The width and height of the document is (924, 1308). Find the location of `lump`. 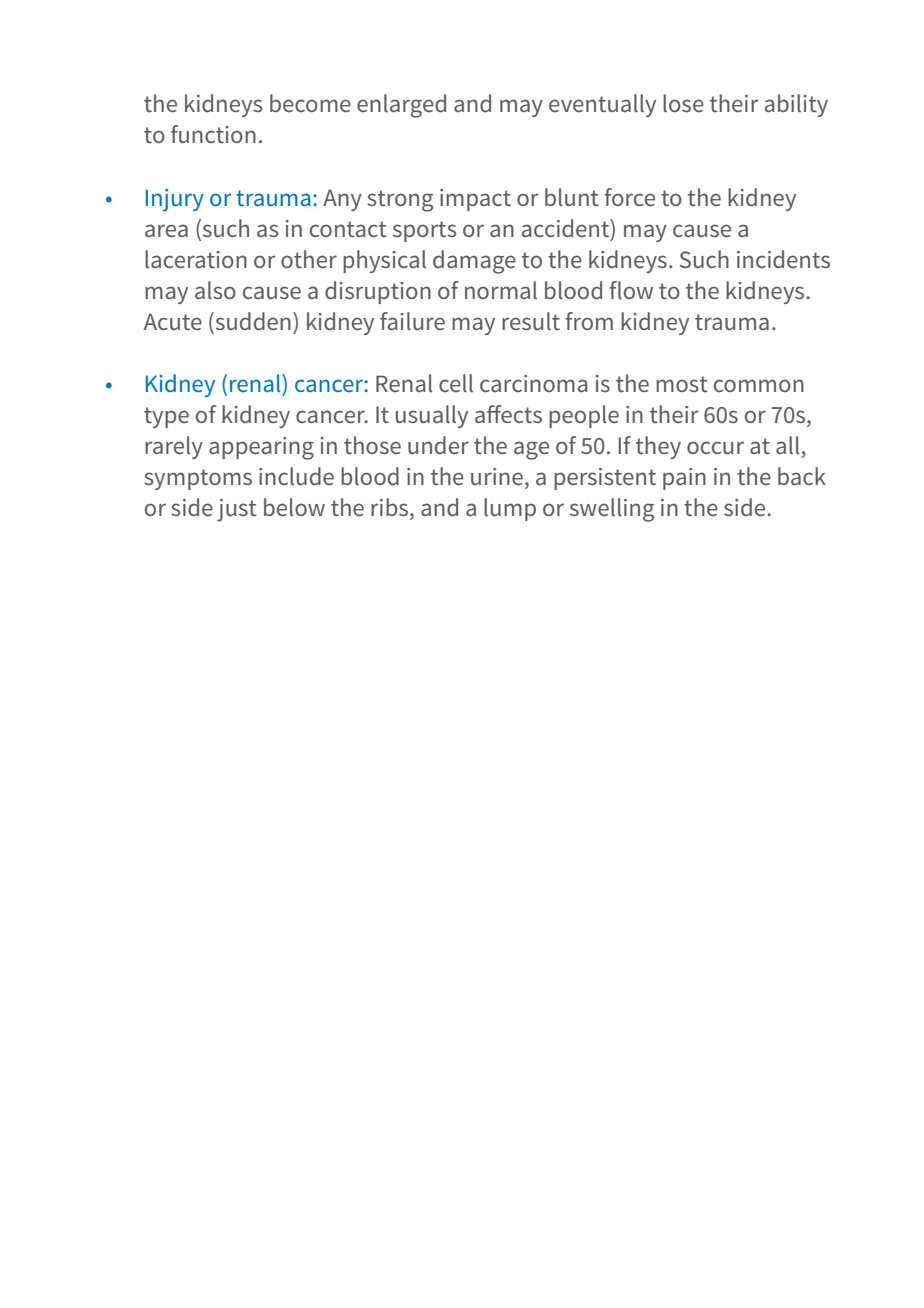

lump is located at coordinates (510, 509).
